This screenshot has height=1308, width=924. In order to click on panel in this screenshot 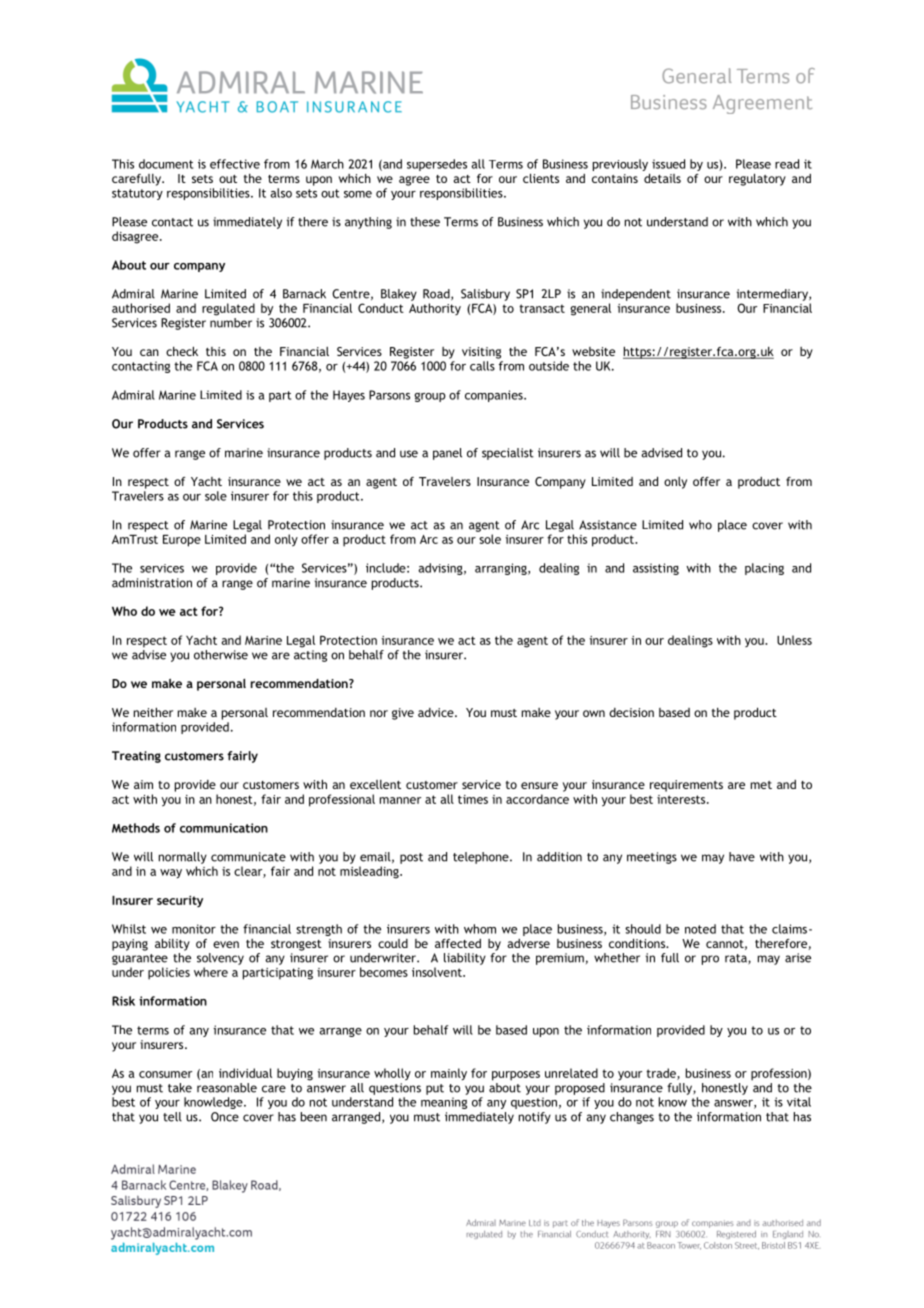, I will do `click(447, 454)`.
